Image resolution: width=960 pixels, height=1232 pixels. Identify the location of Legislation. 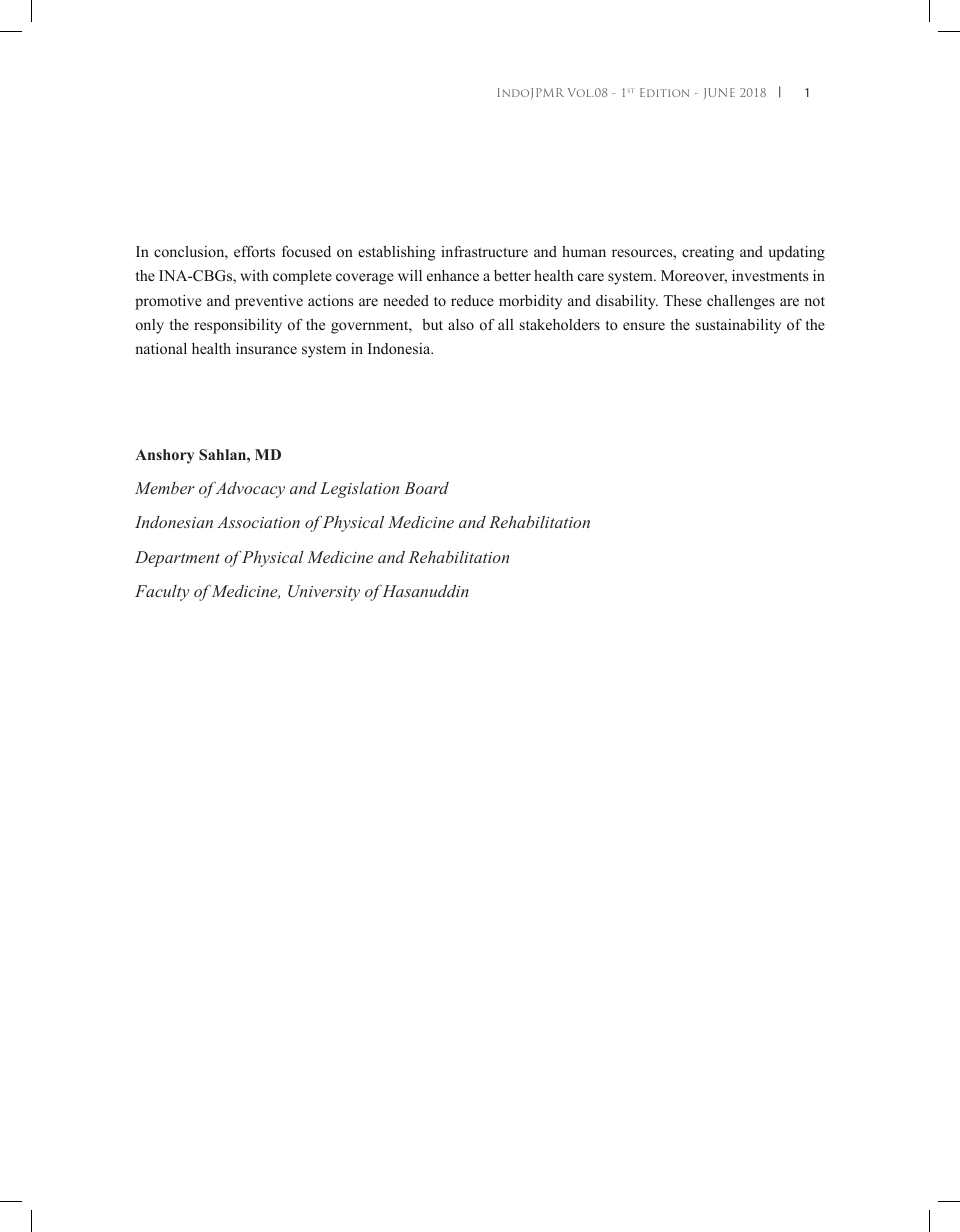
(359, 490).
